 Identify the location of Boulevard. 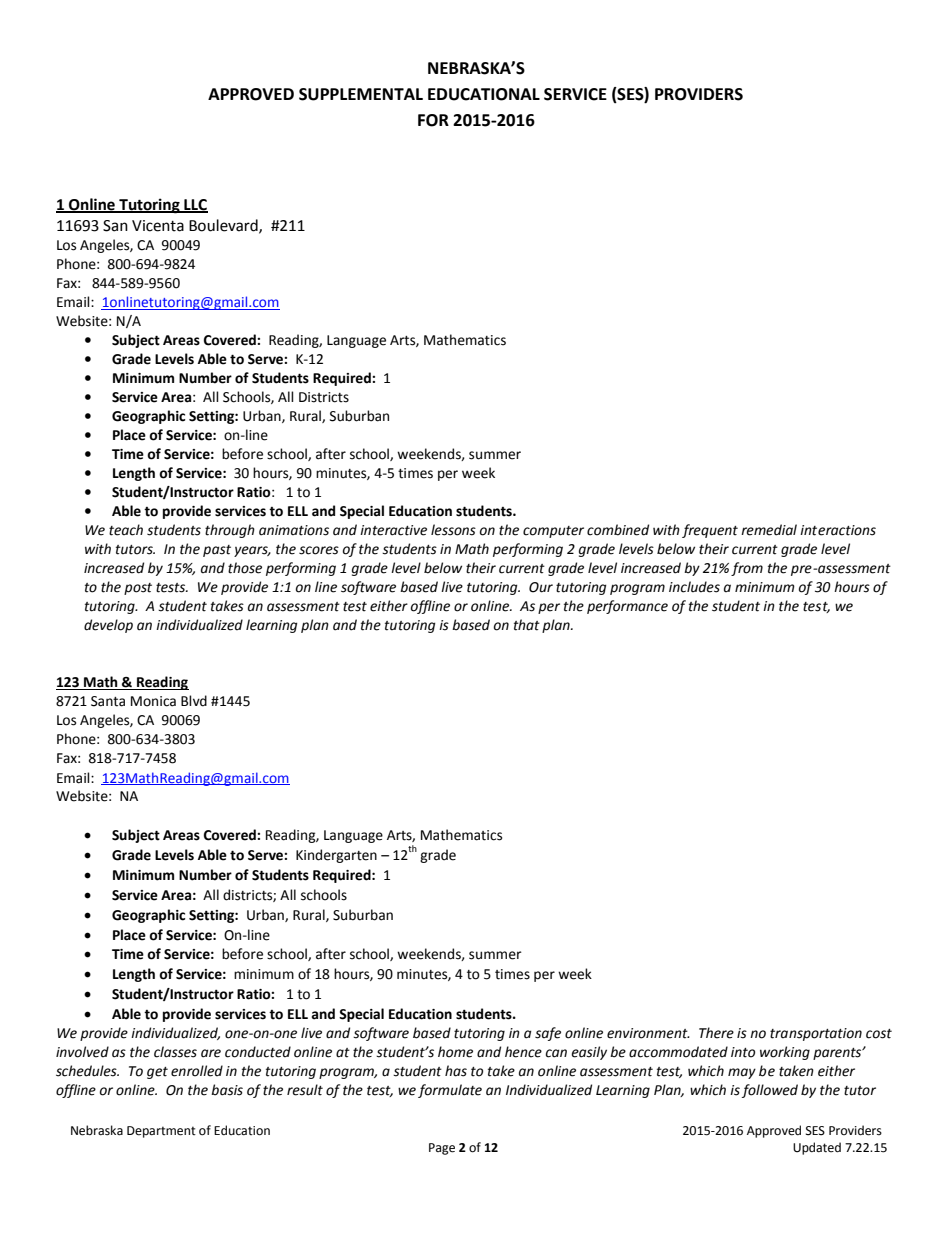
(224, 226).
